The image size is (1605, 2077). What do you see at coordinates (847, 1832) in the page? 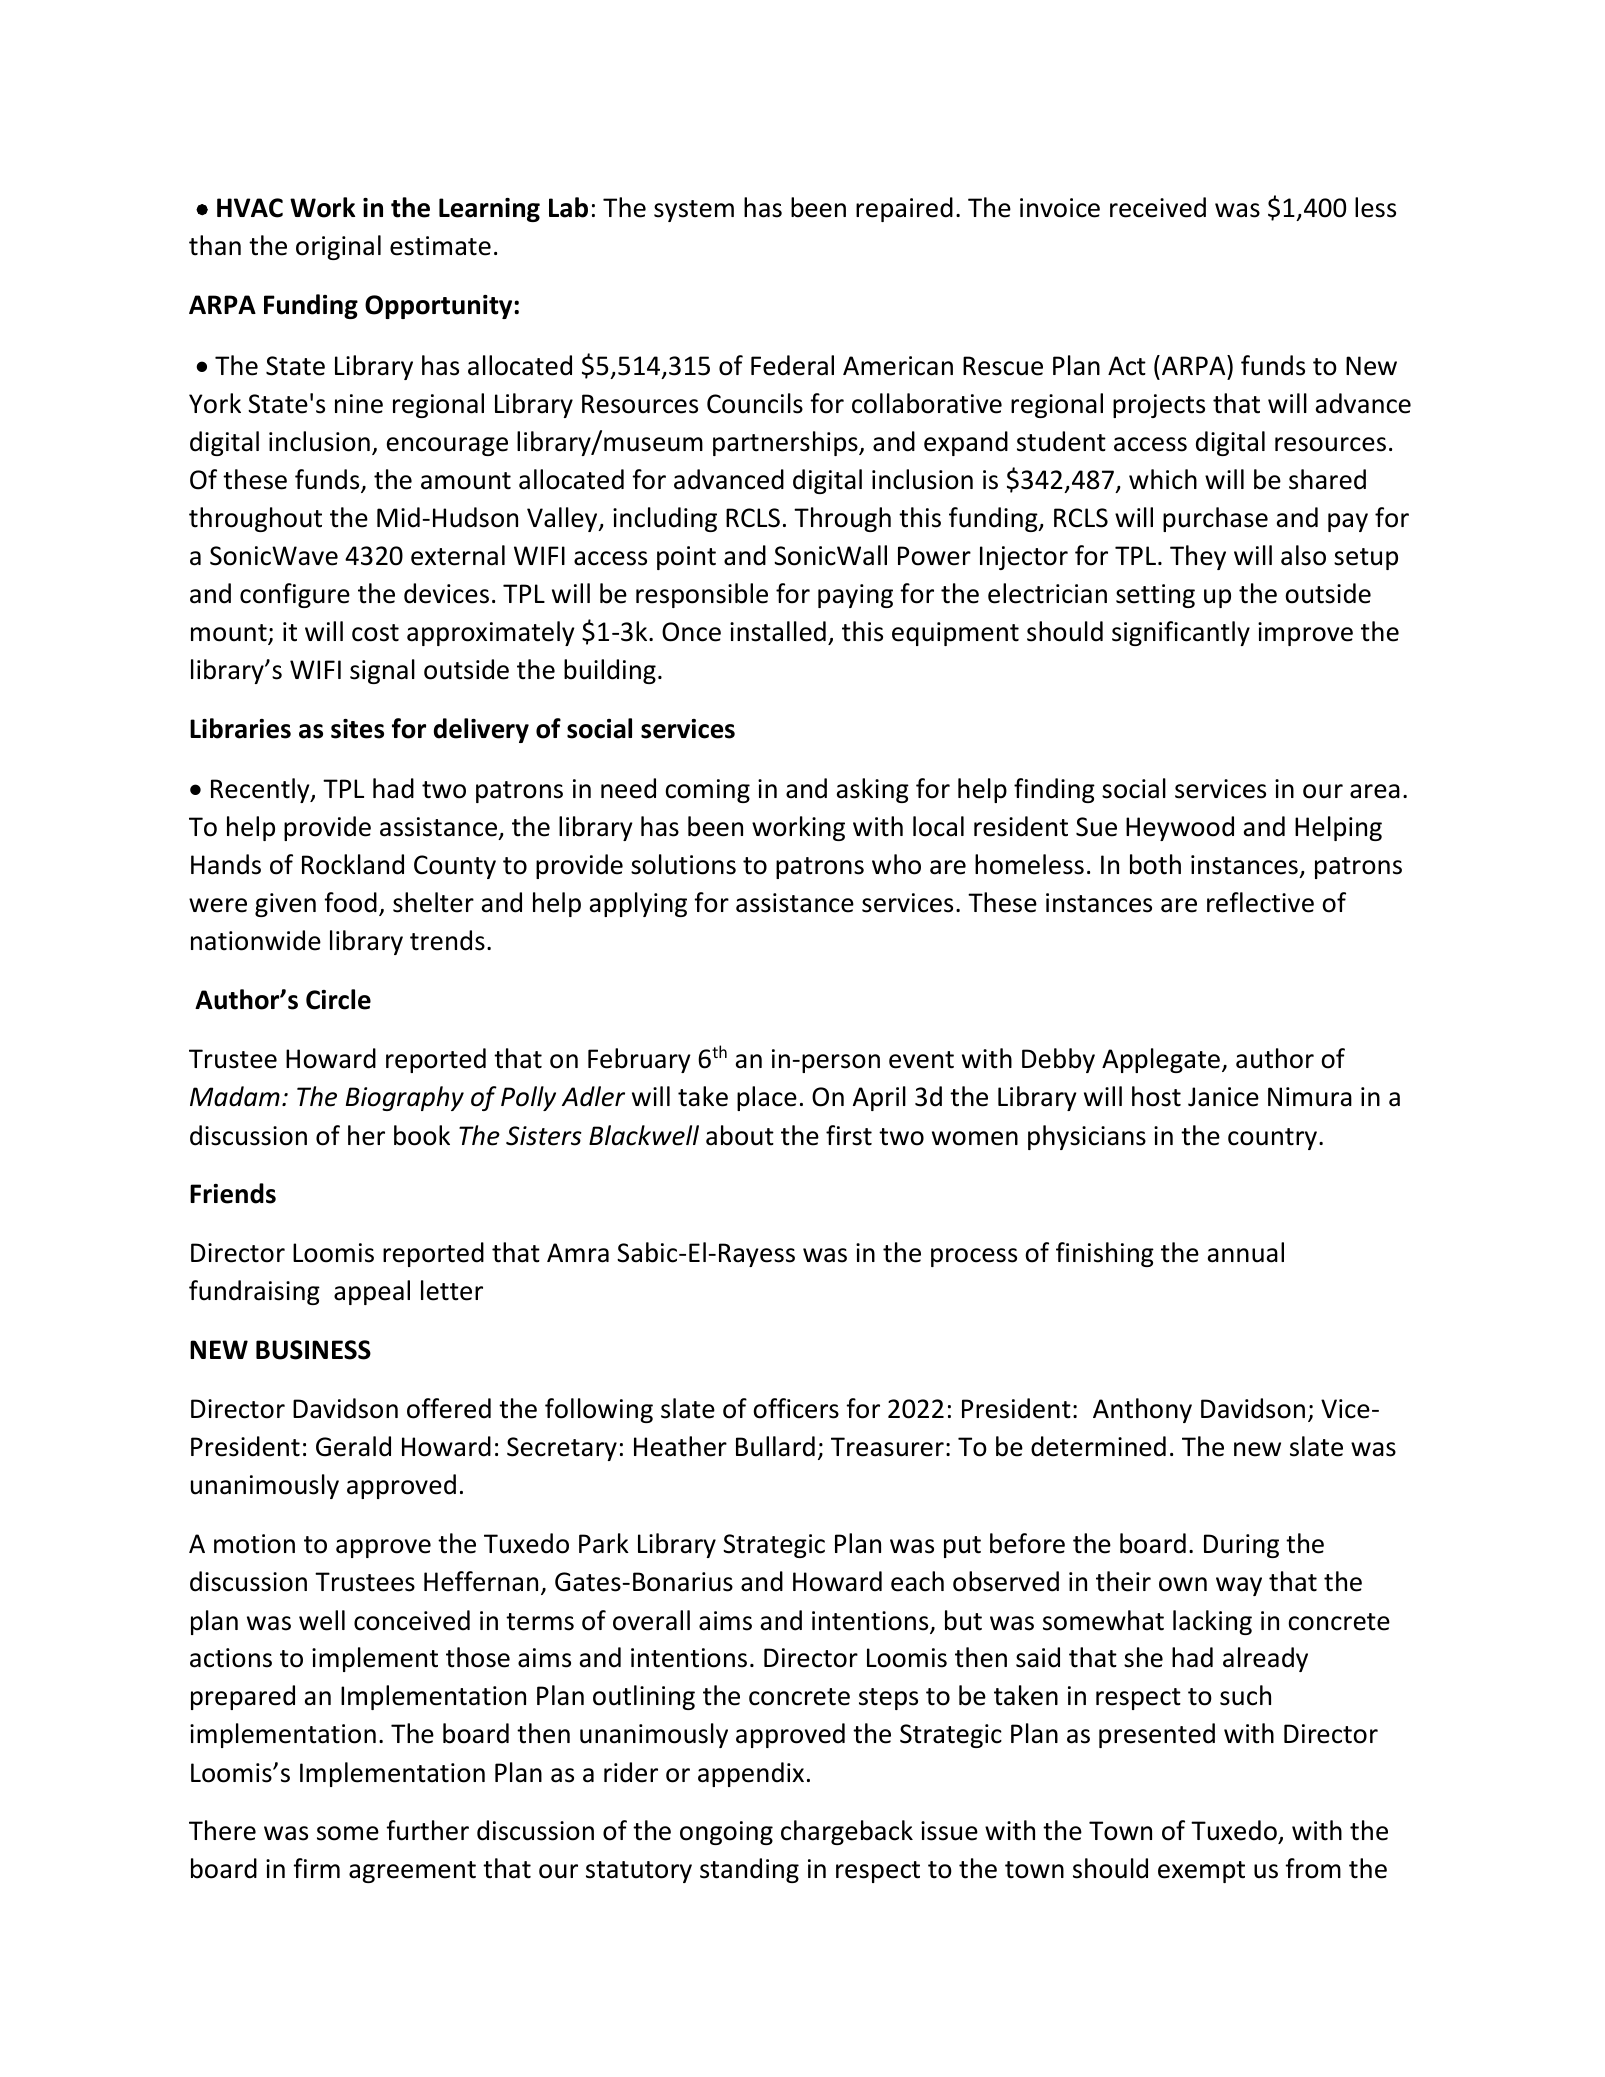
I see `chargeback` at bounding box center [847, 1832].
